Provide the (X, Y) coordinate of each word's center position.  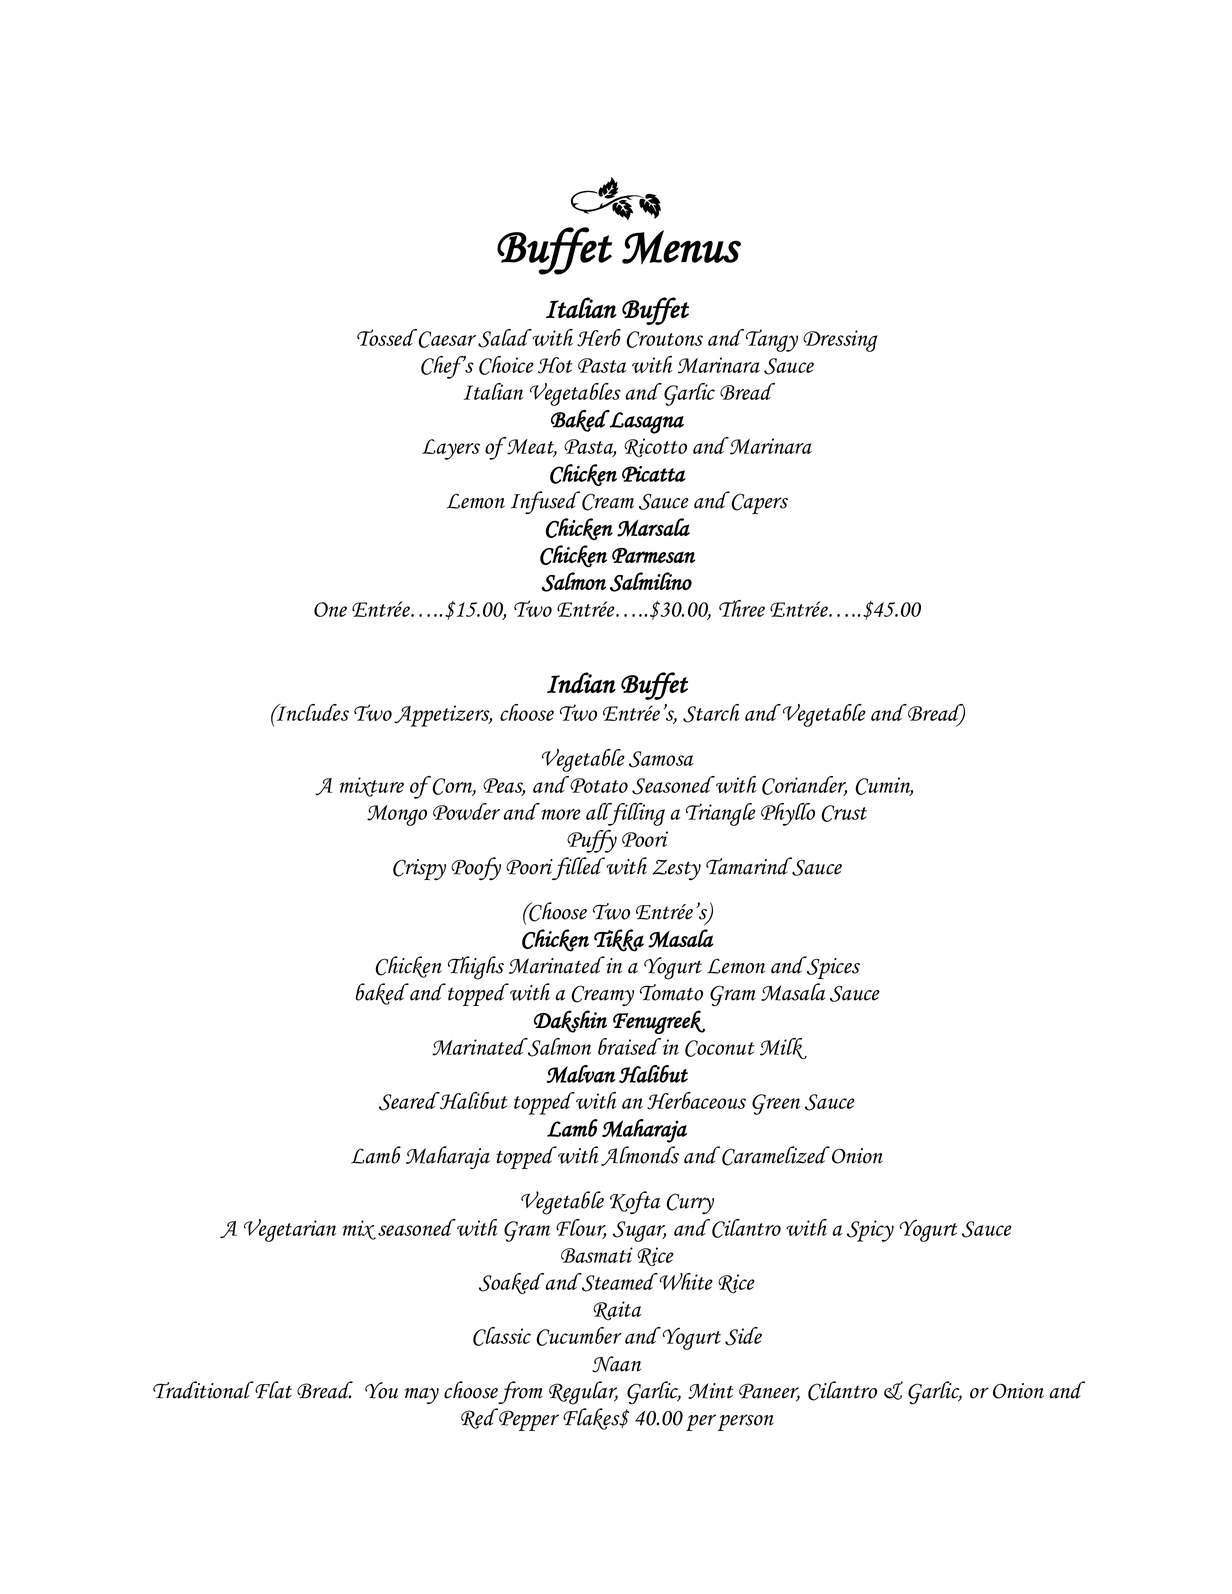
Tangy (772, 340)
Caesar (448, 339)
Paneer (769, 1392)
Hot (555, 365)
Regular (583, 1393)
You (381, 1390)
